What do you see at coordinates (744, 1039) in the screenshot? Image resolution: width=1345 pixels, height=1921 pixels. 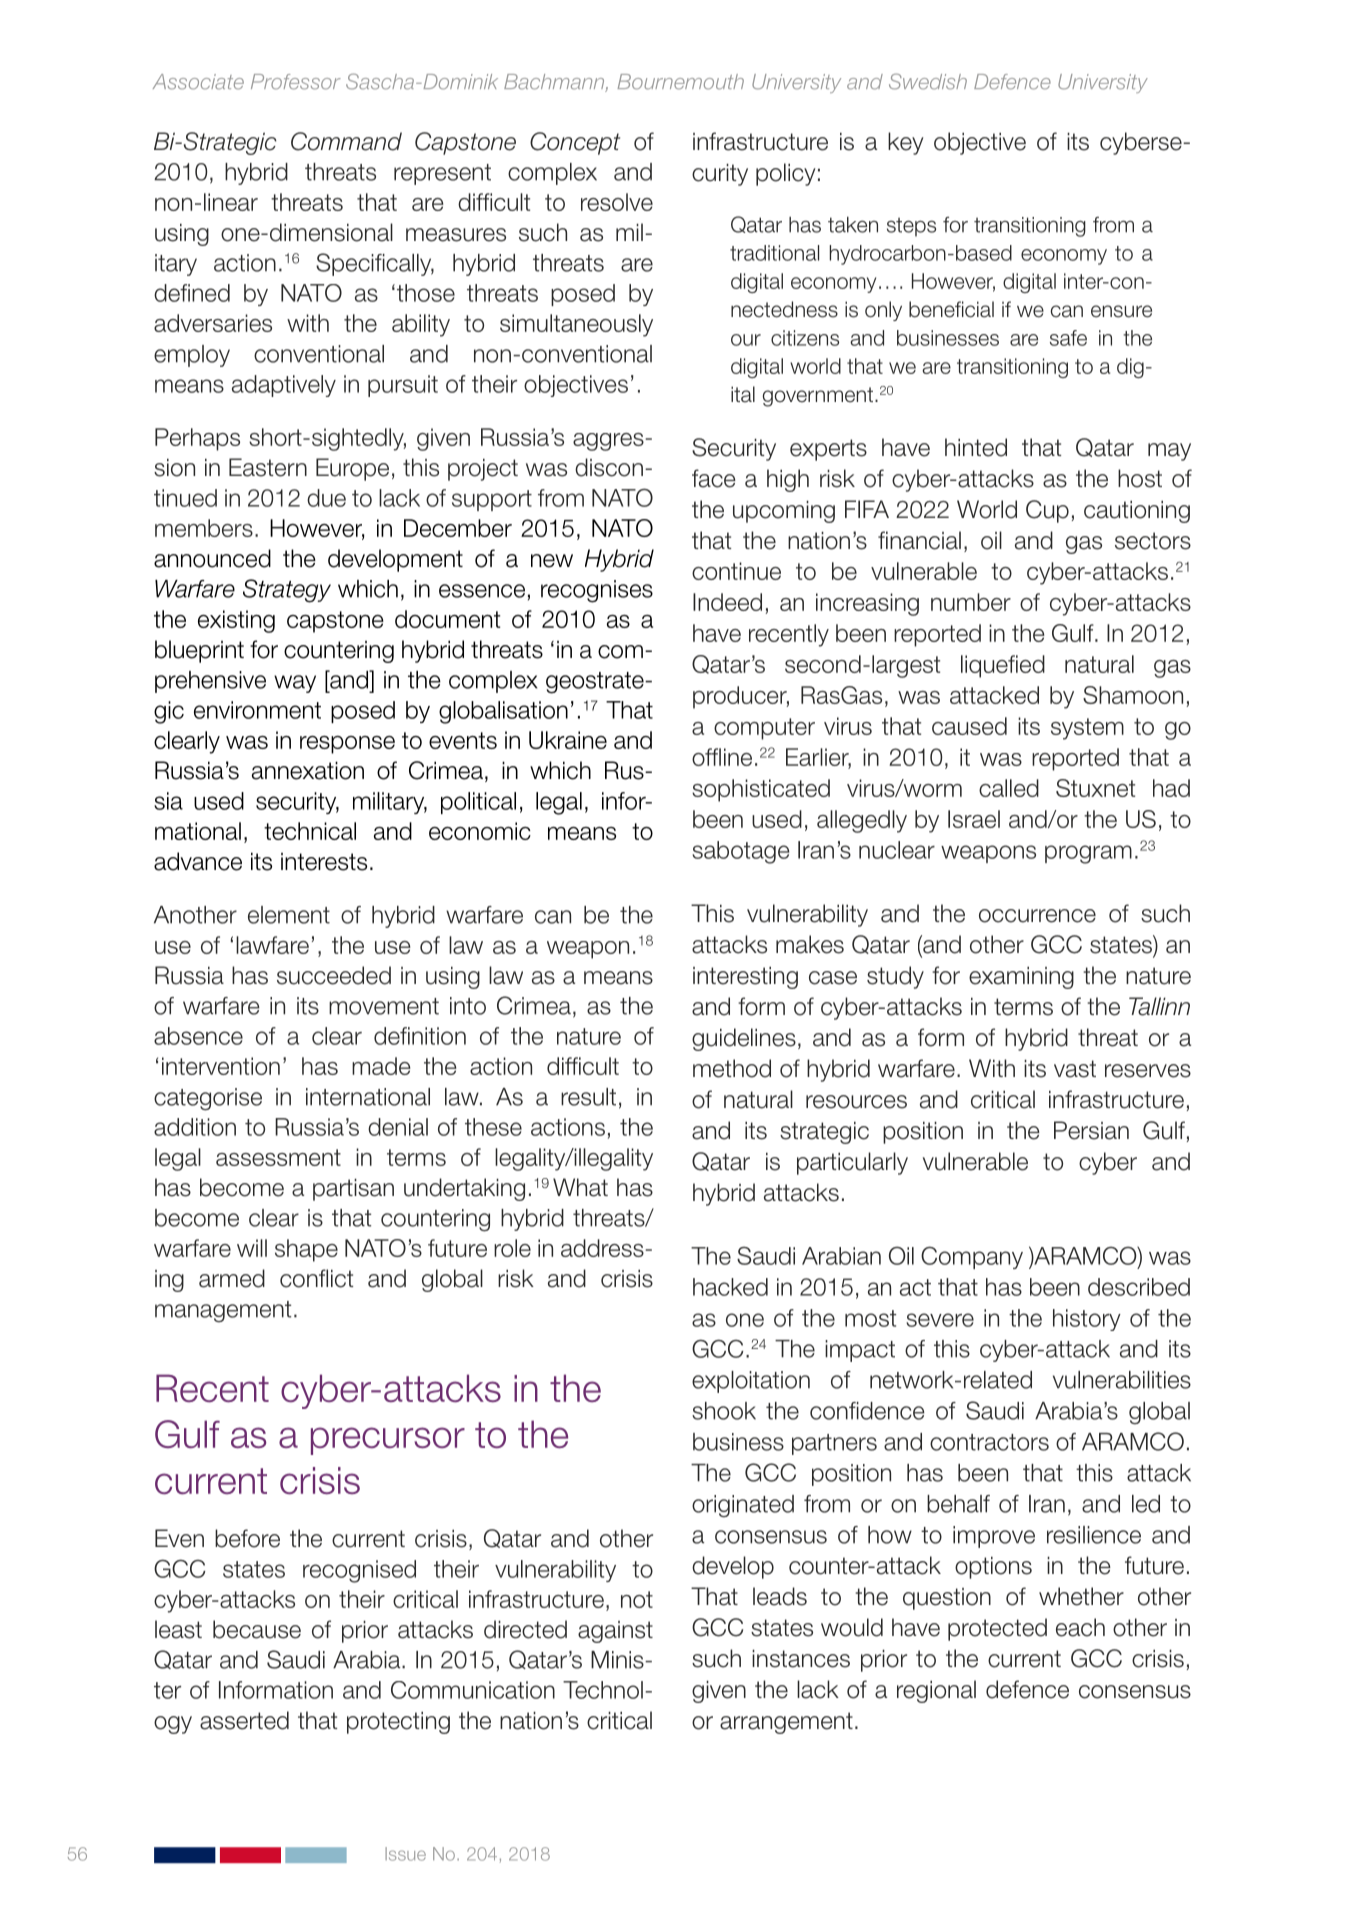 I see `guidelines` at bounding box center [744, 1039].
